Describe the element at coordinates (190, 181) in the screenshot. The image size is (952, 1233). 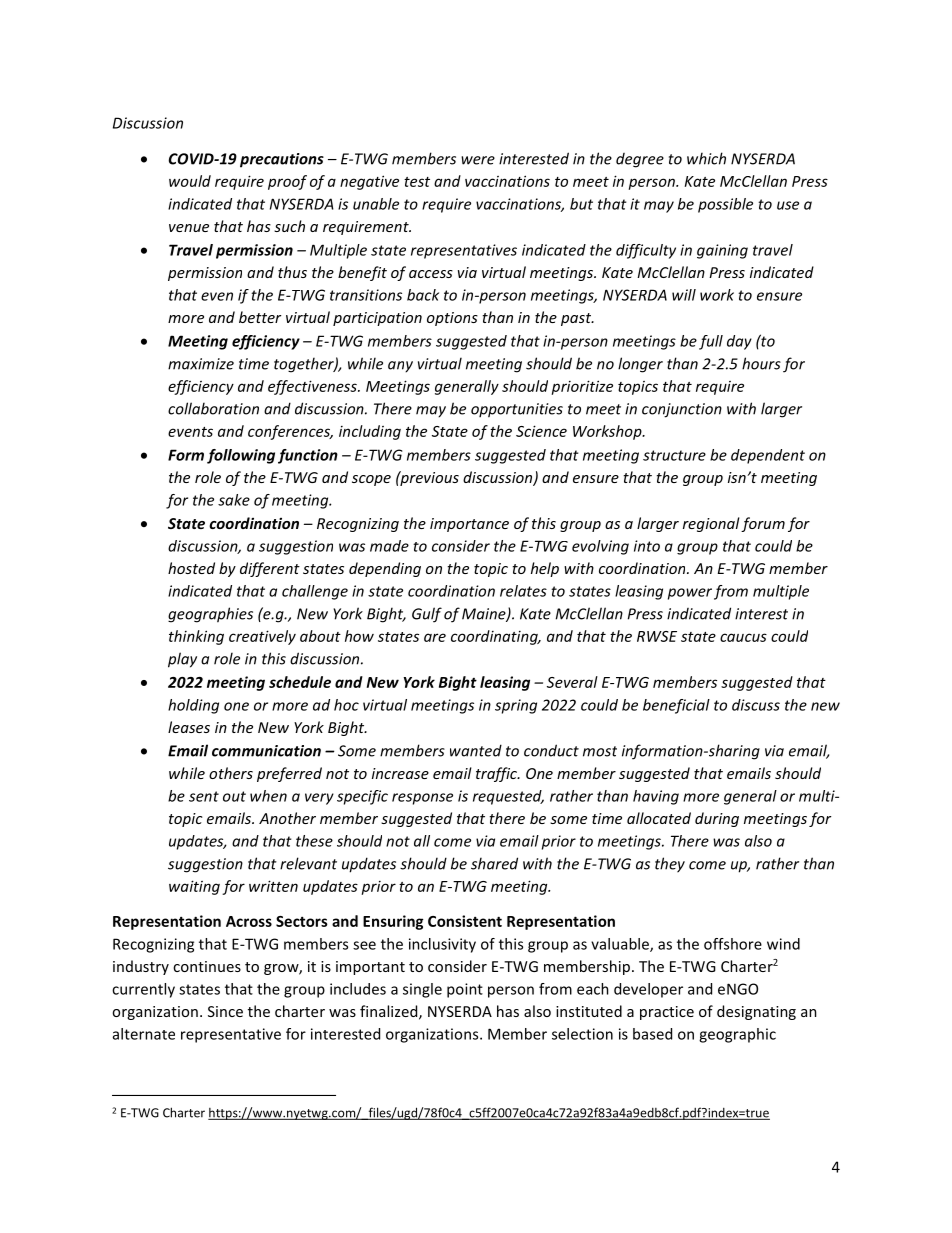
I see `would` at that location.
